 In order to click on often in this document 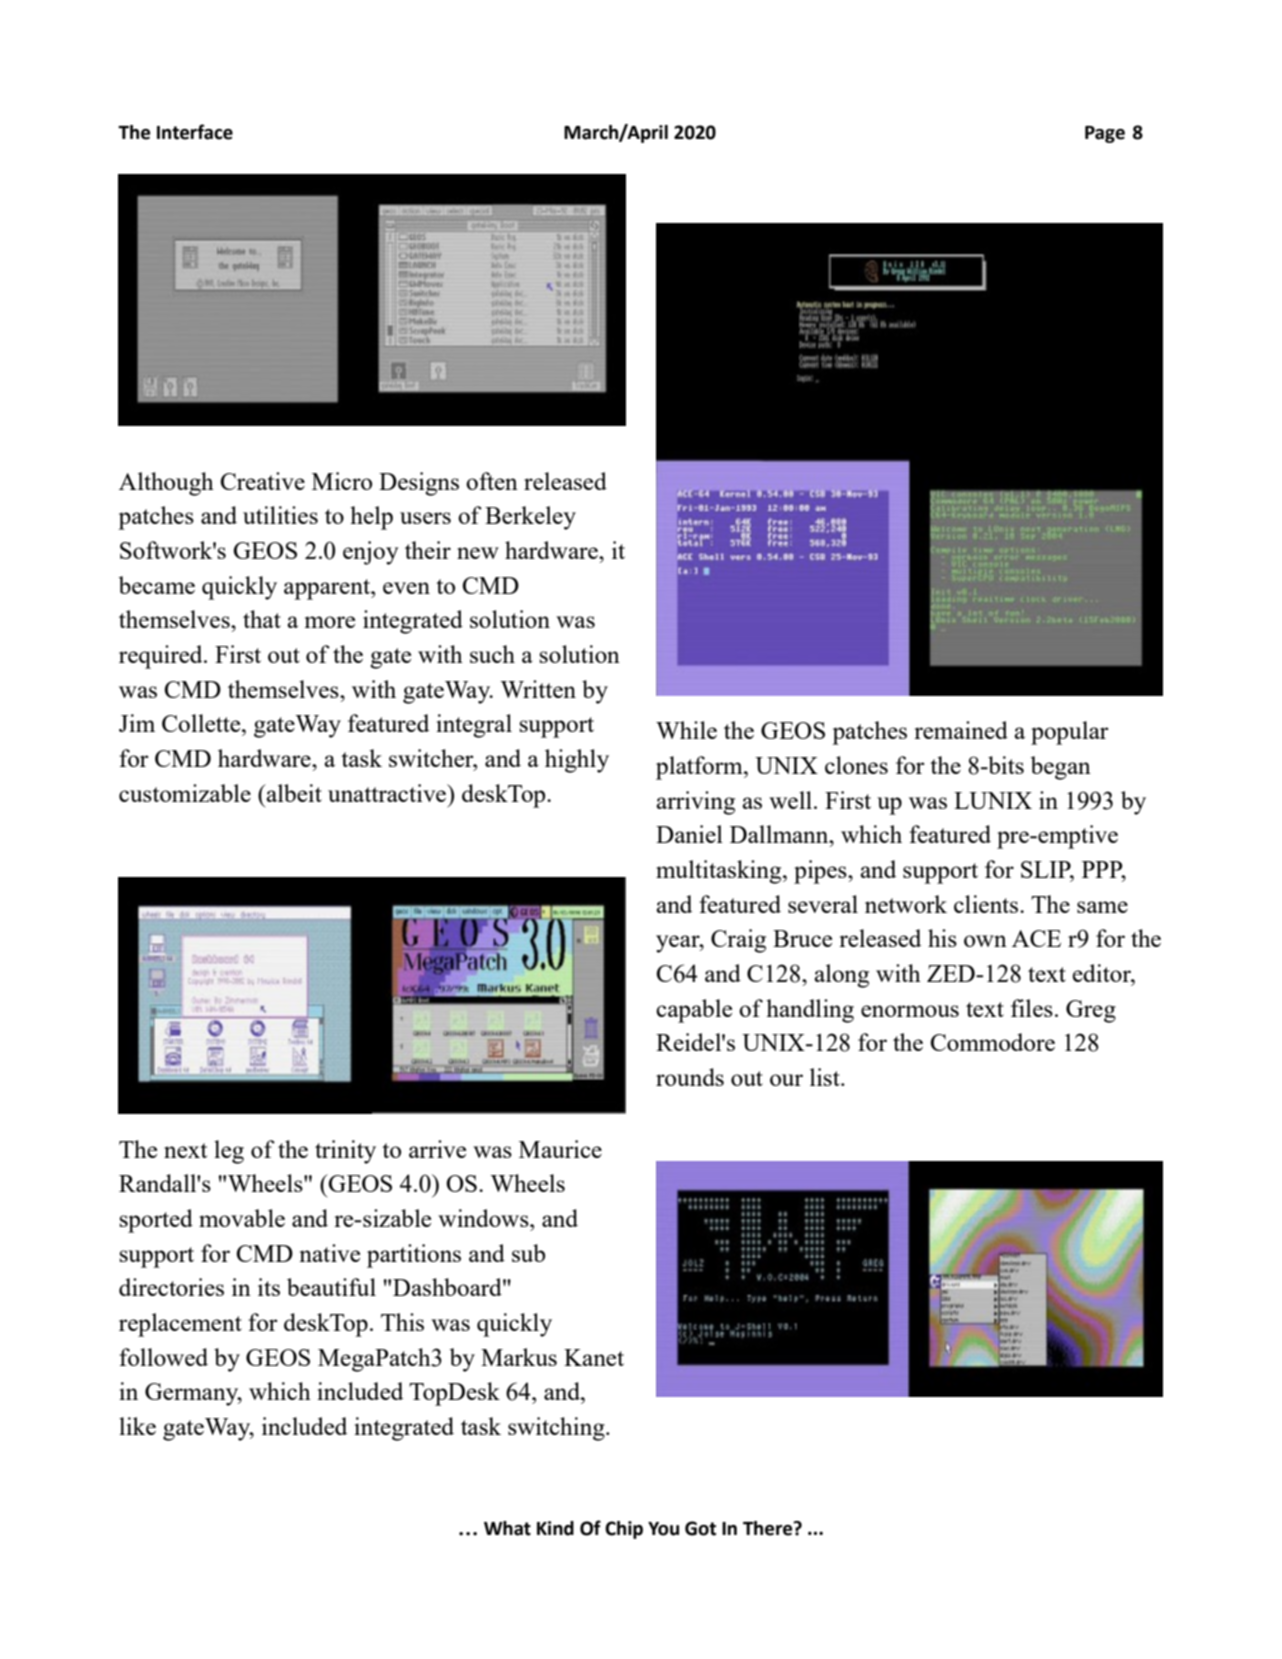, I will do `click(492, 481)`.
